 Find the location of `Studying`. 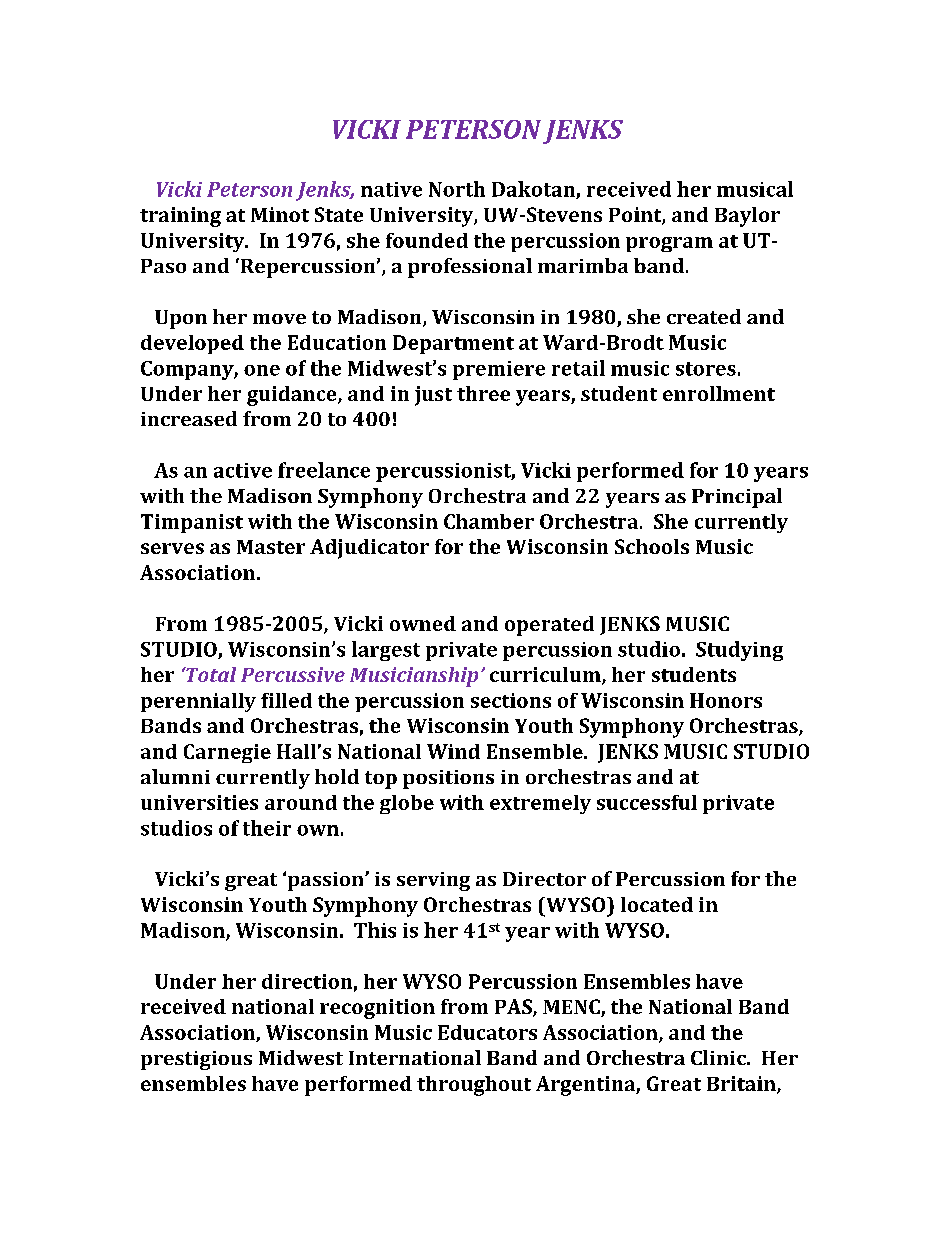

Studying is located at coordinates (739, 651).
